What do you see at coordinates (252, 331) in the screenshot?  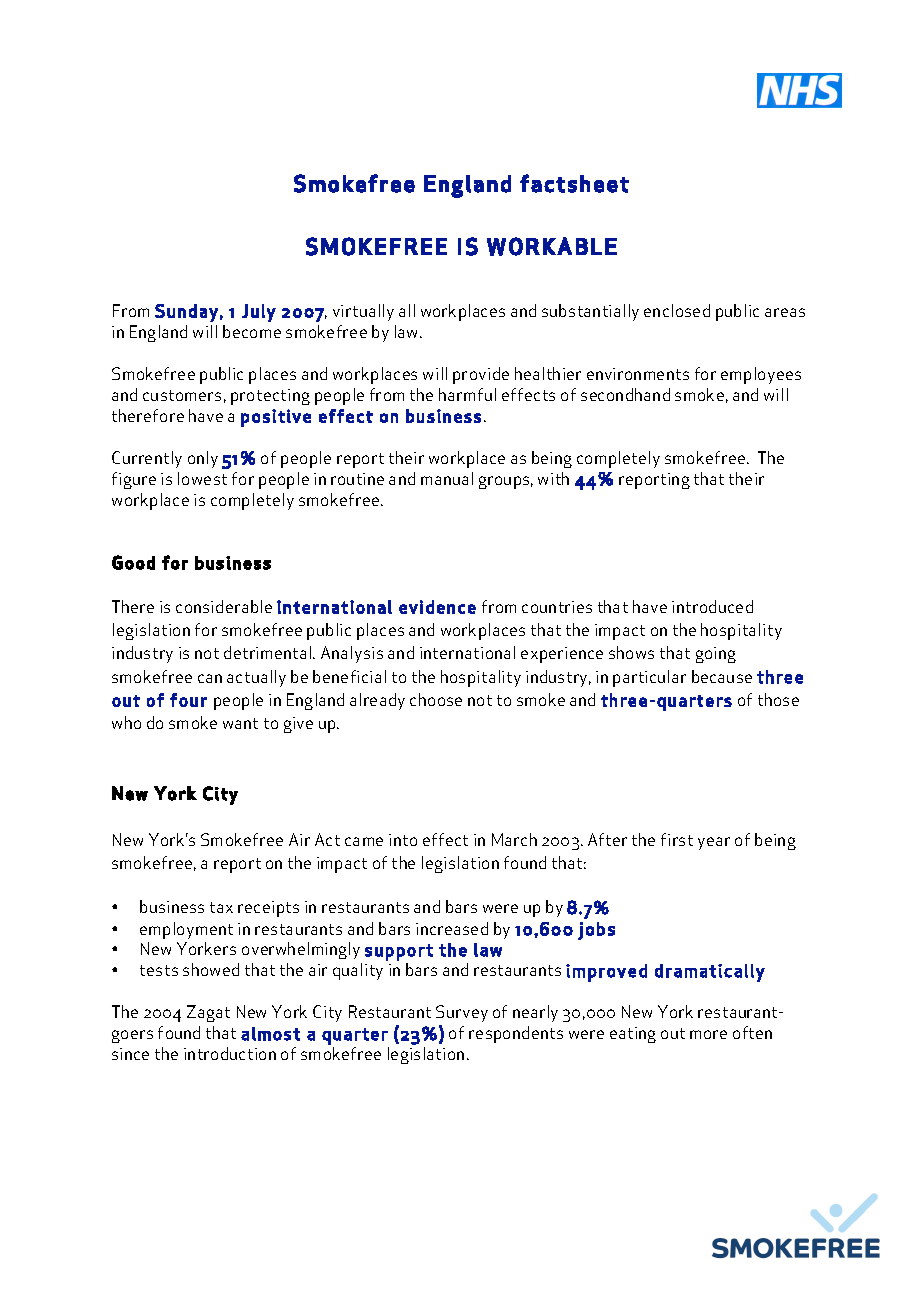 I see `become` at bounding box center [252, 331].
